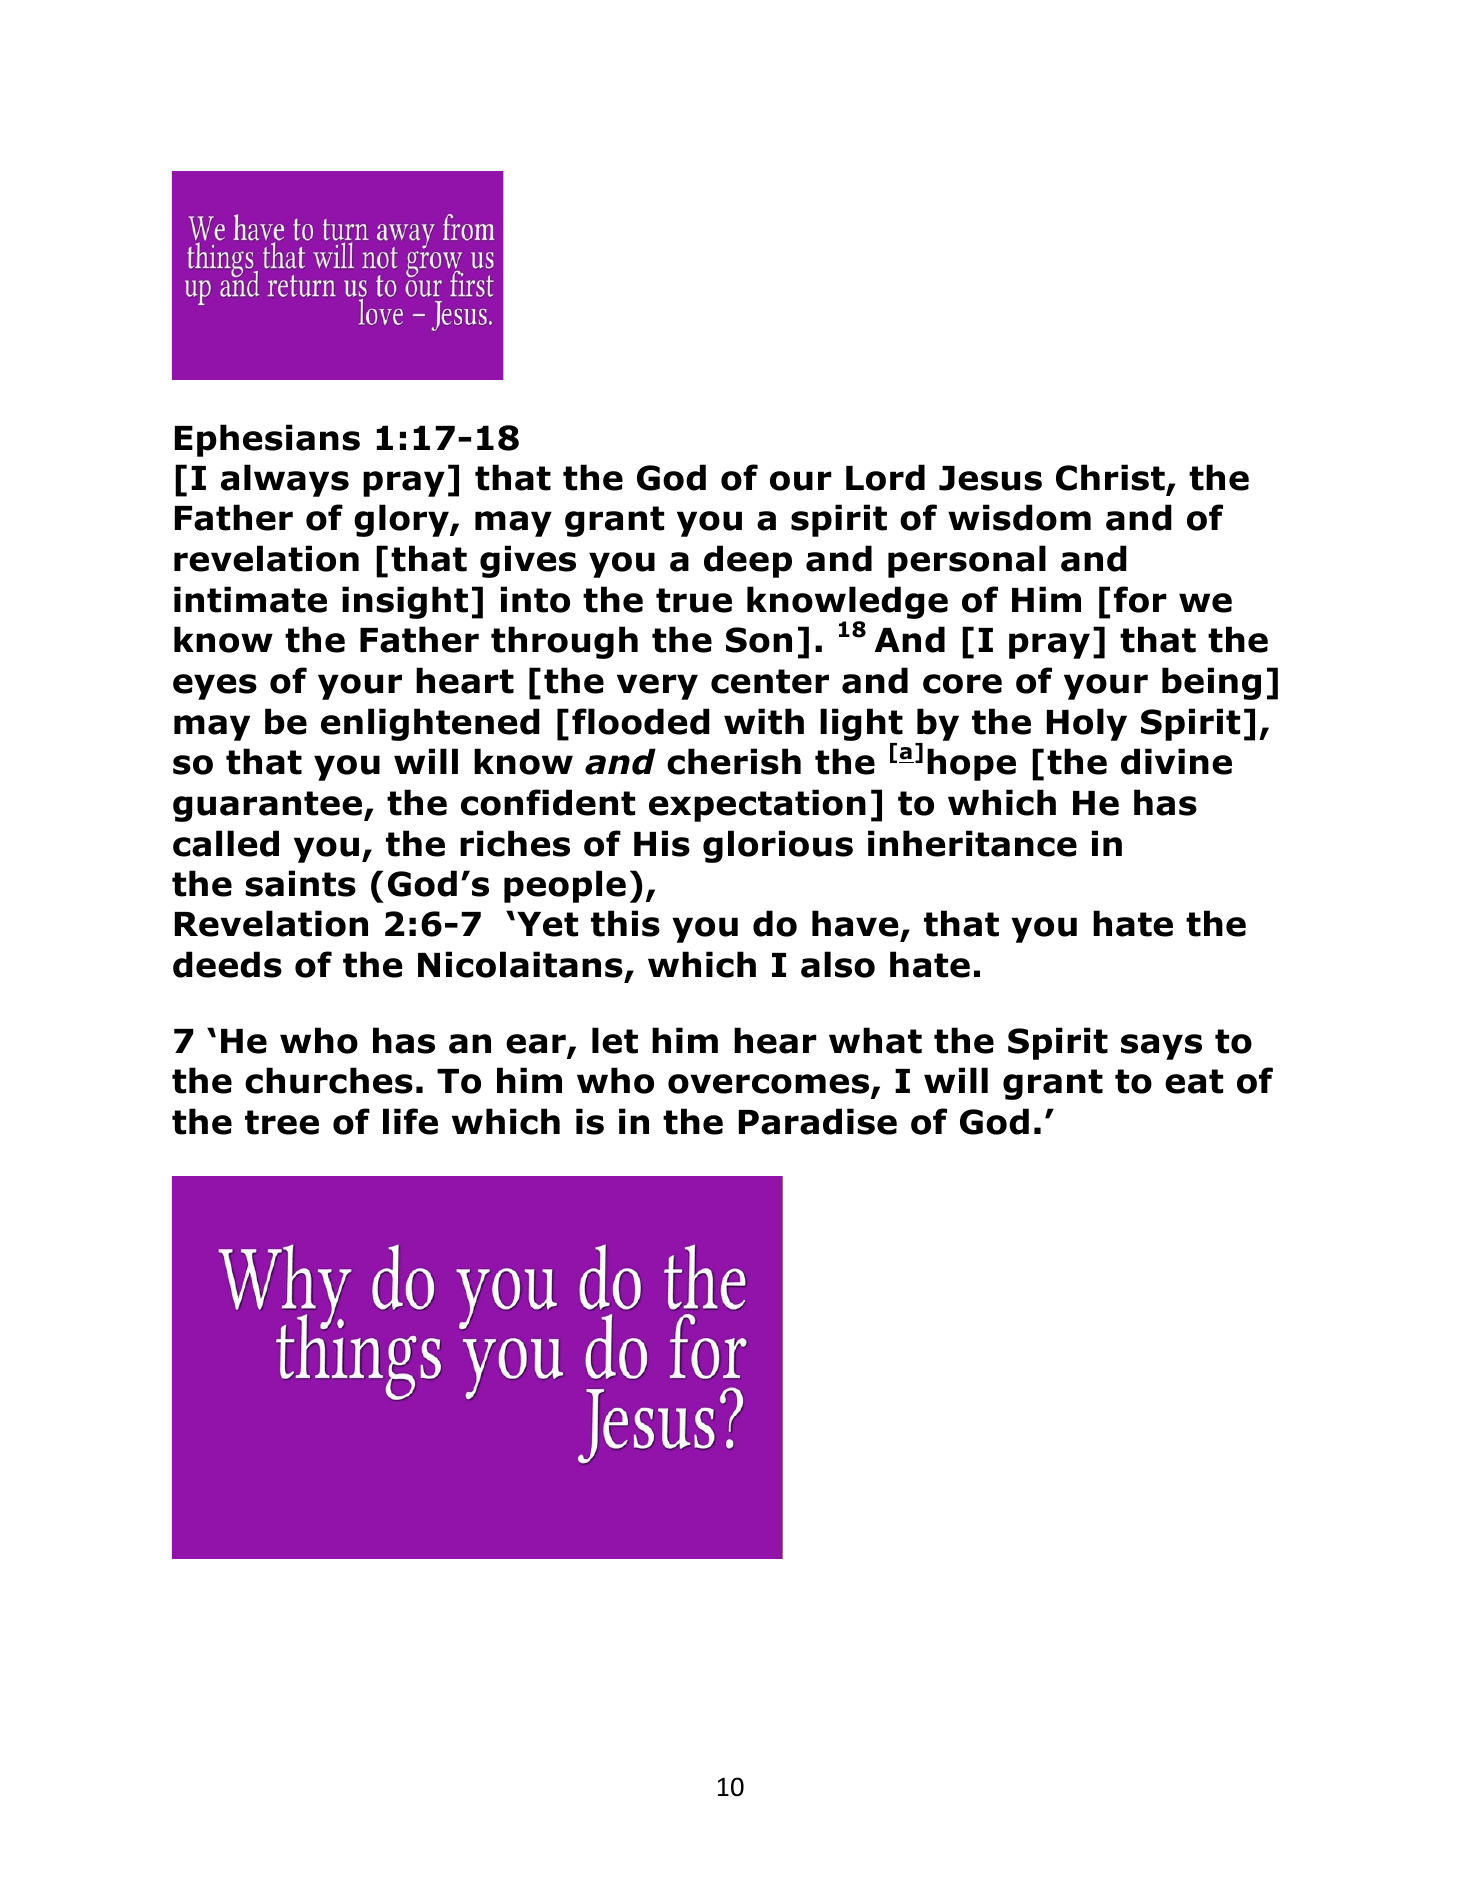 Image resolution: width=1460 pixels, height=1890 pixels. I want to click on churches, so click(329, 1080).
